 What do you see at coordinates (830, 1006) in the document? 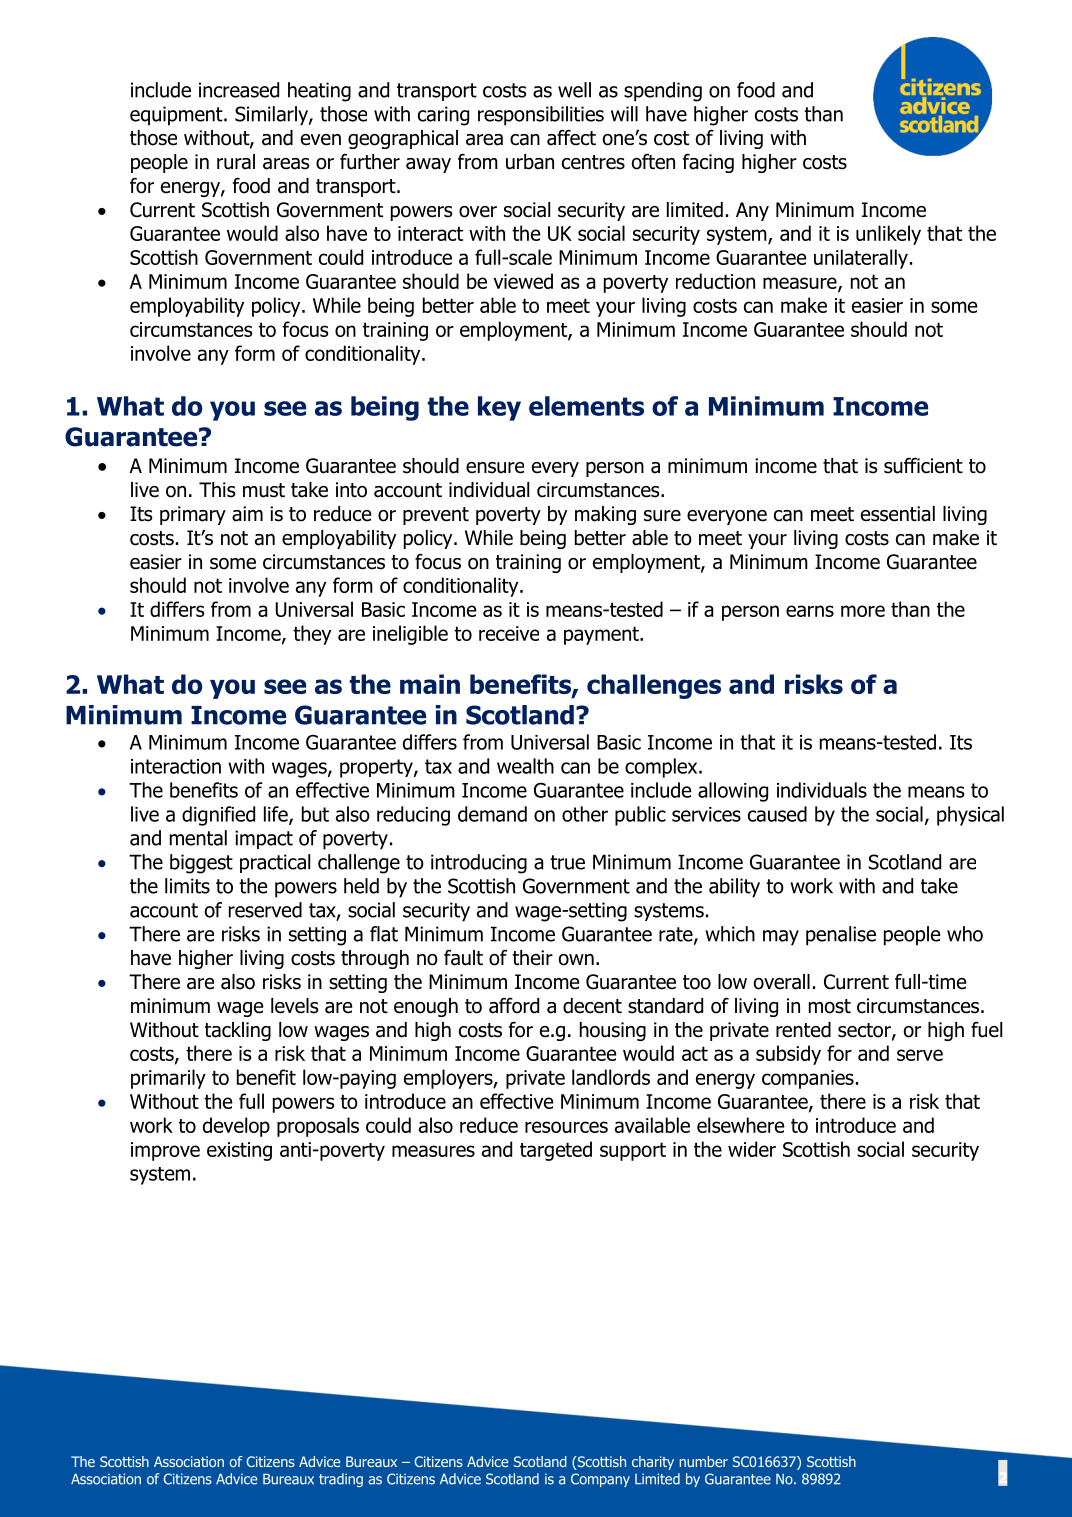
I see `most` at bounding box center [830, 1006].
